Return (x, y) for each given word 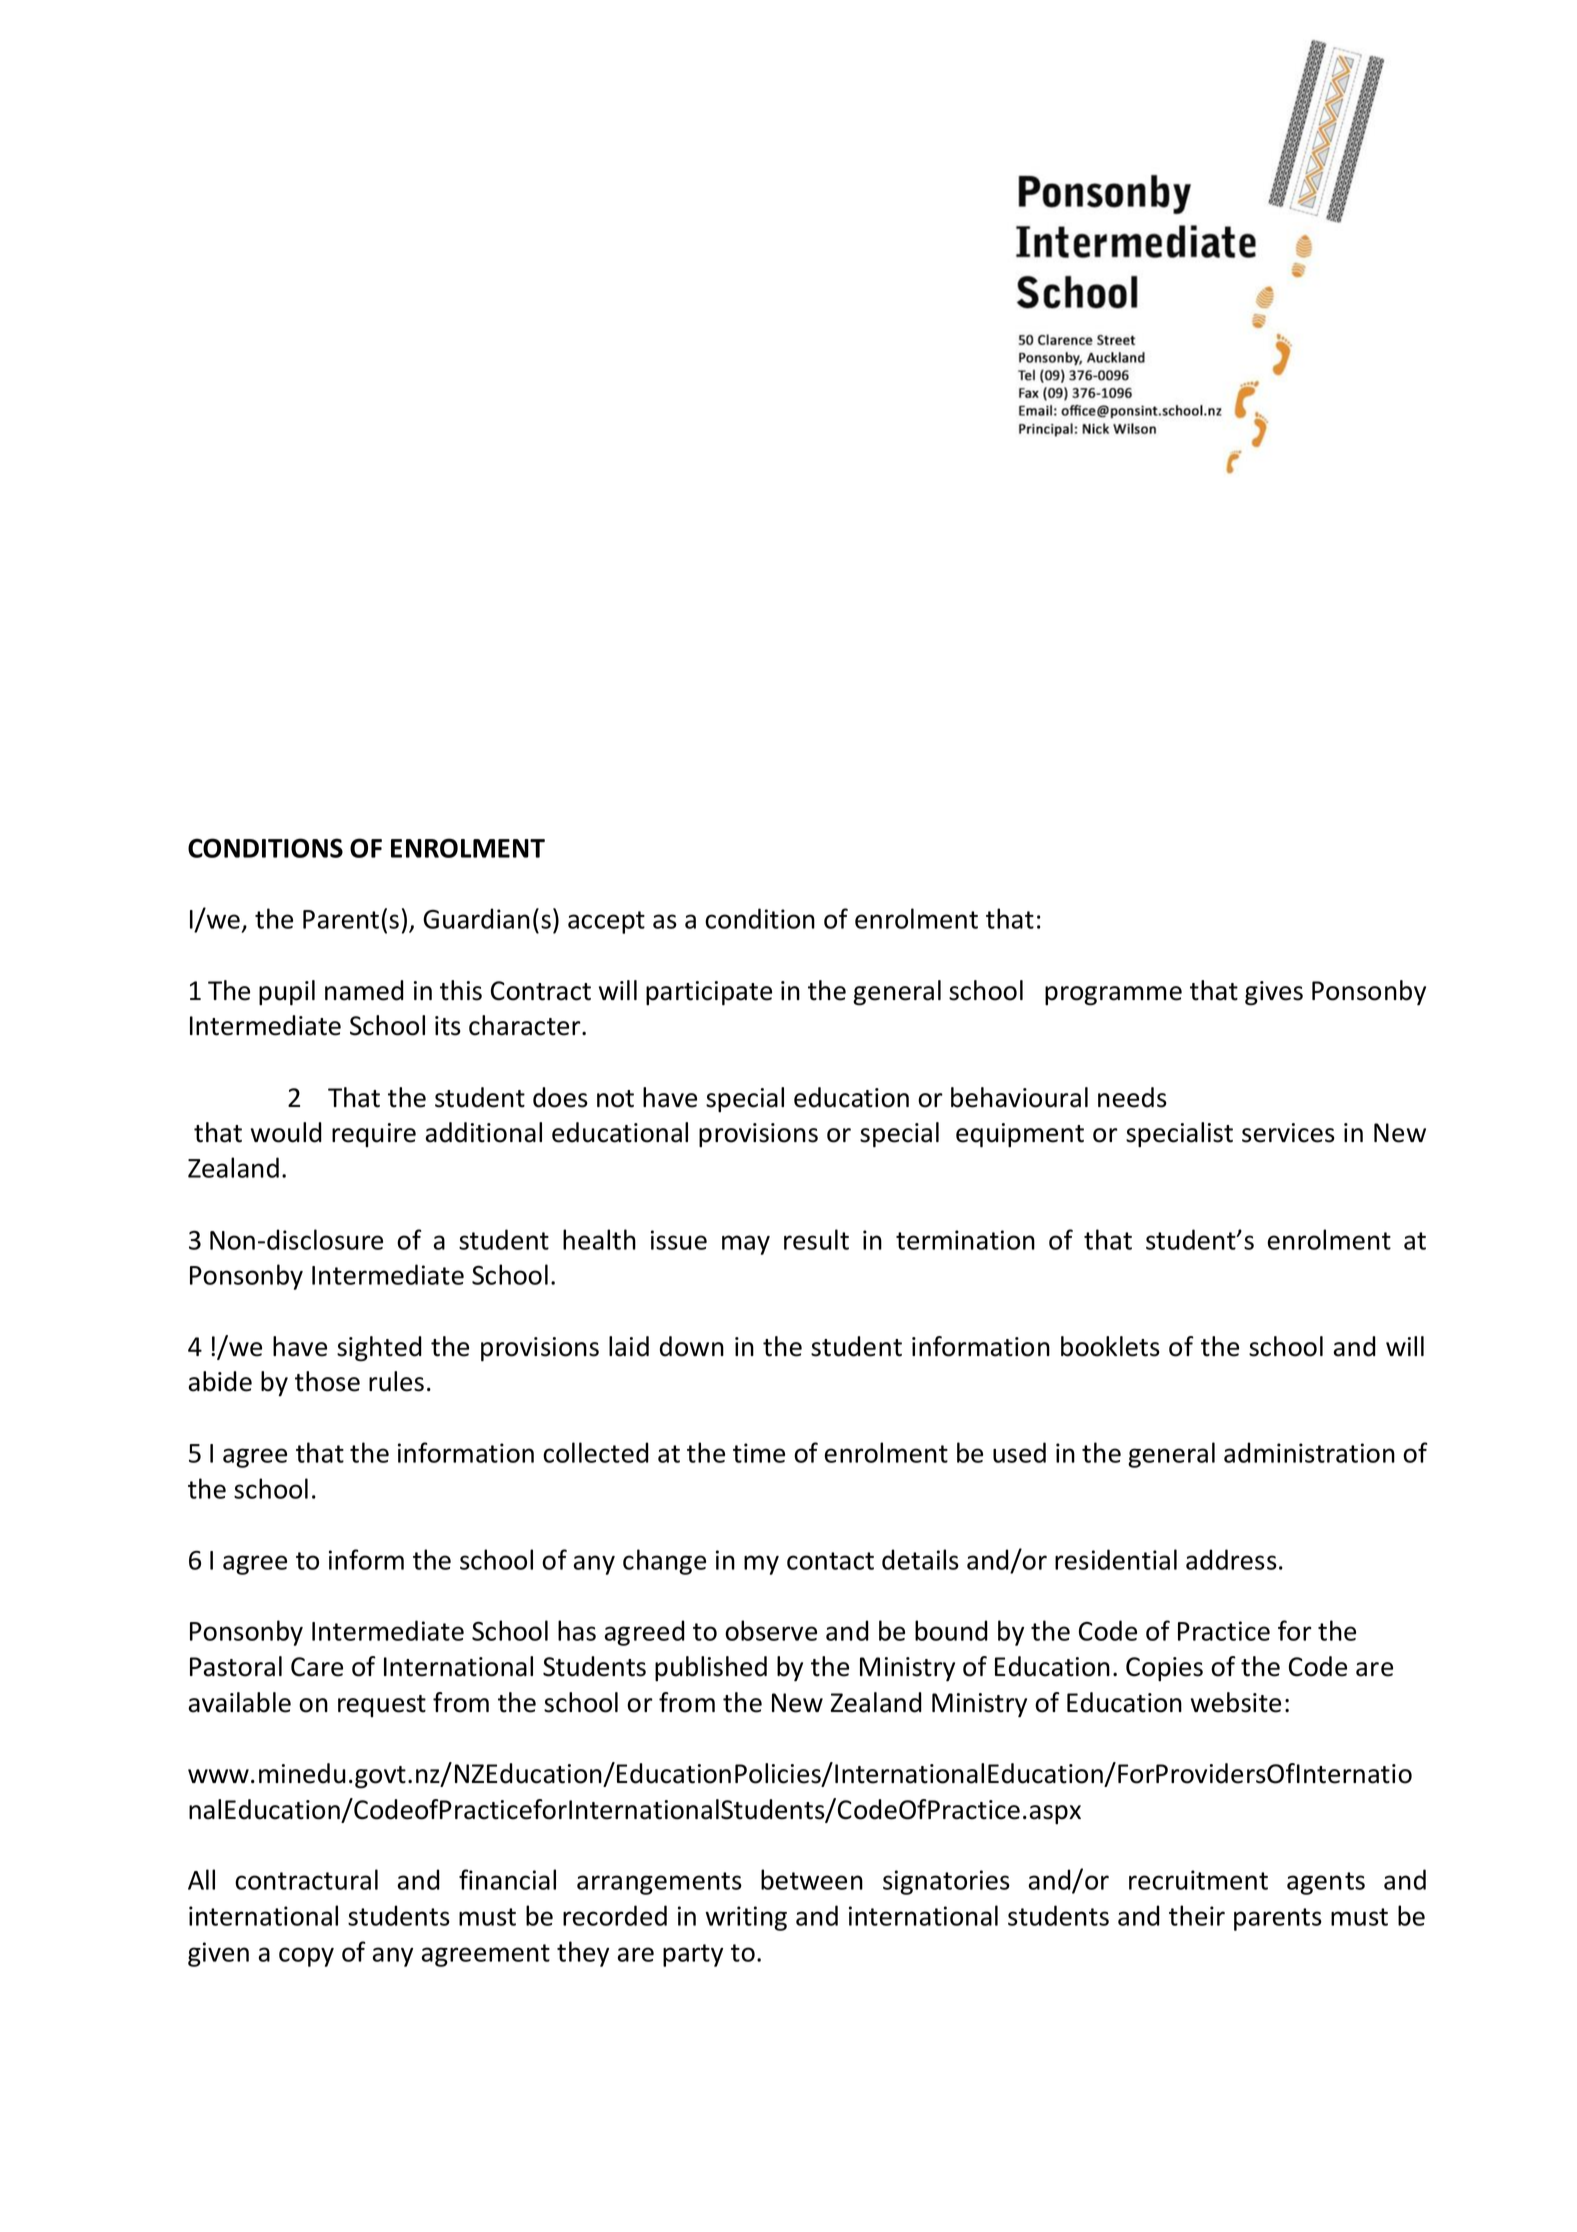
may (746, 1245)
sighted (379, 1349)
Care (317, 1667)
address (1231, 1559)
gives (1274, 993)
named (364, 990)
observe (771, 1630)
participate (709, 993)
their (1197, 1915)
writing (746, 1918)
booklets (1110, 1346)
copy (306, 1957)
